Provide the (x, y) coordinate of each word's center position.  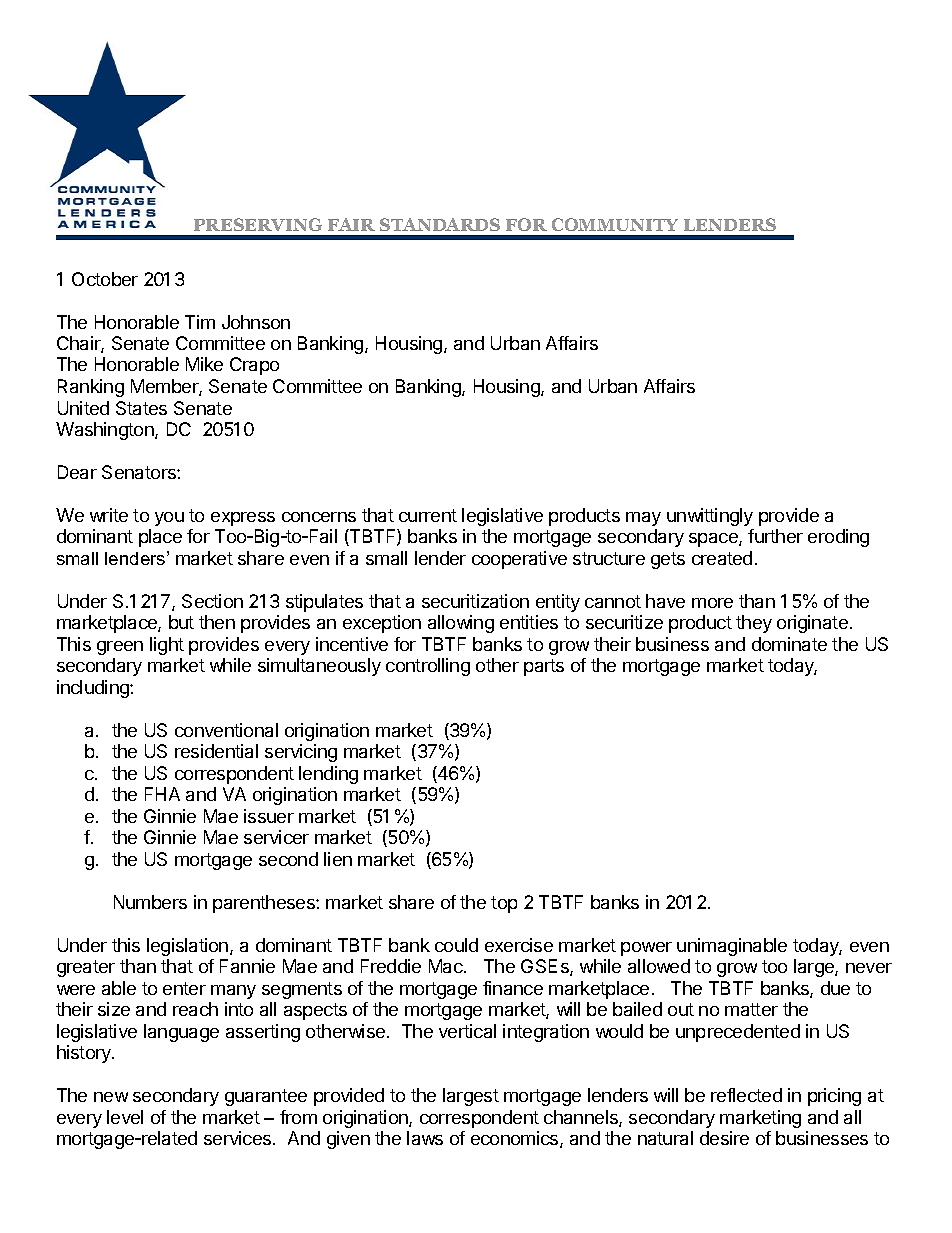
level (125, 1117)
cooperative (519, 560)
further (775, 536)
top (504, 904)
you (169, 519)
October (105, 279)
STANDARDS (440, 224)
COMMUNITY (615, 224)
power (646, 949)
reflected (746, 1095)
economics (516, 1139)
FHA (162, 794)
